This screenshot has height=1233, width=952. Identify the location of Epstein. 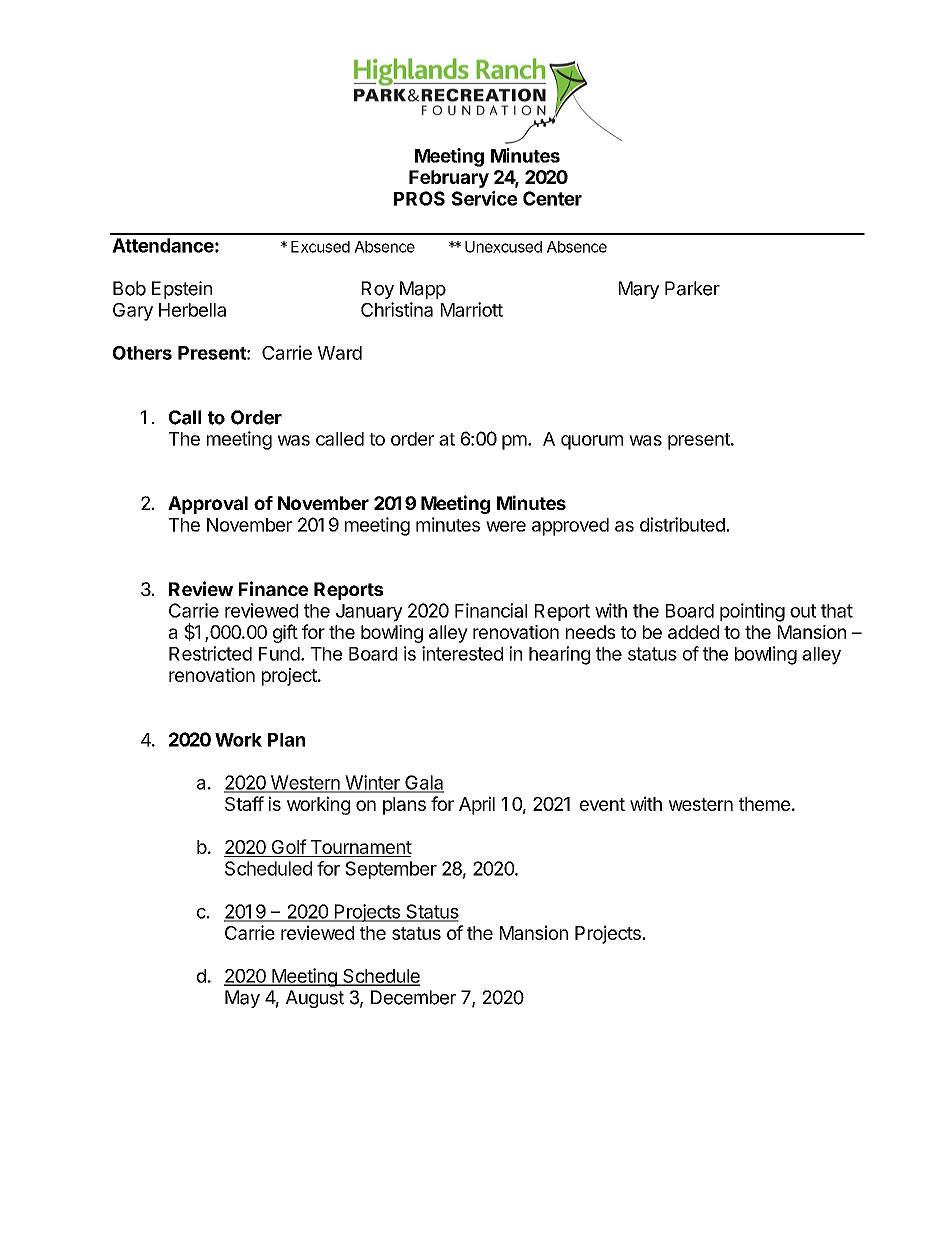
(182, 290).
